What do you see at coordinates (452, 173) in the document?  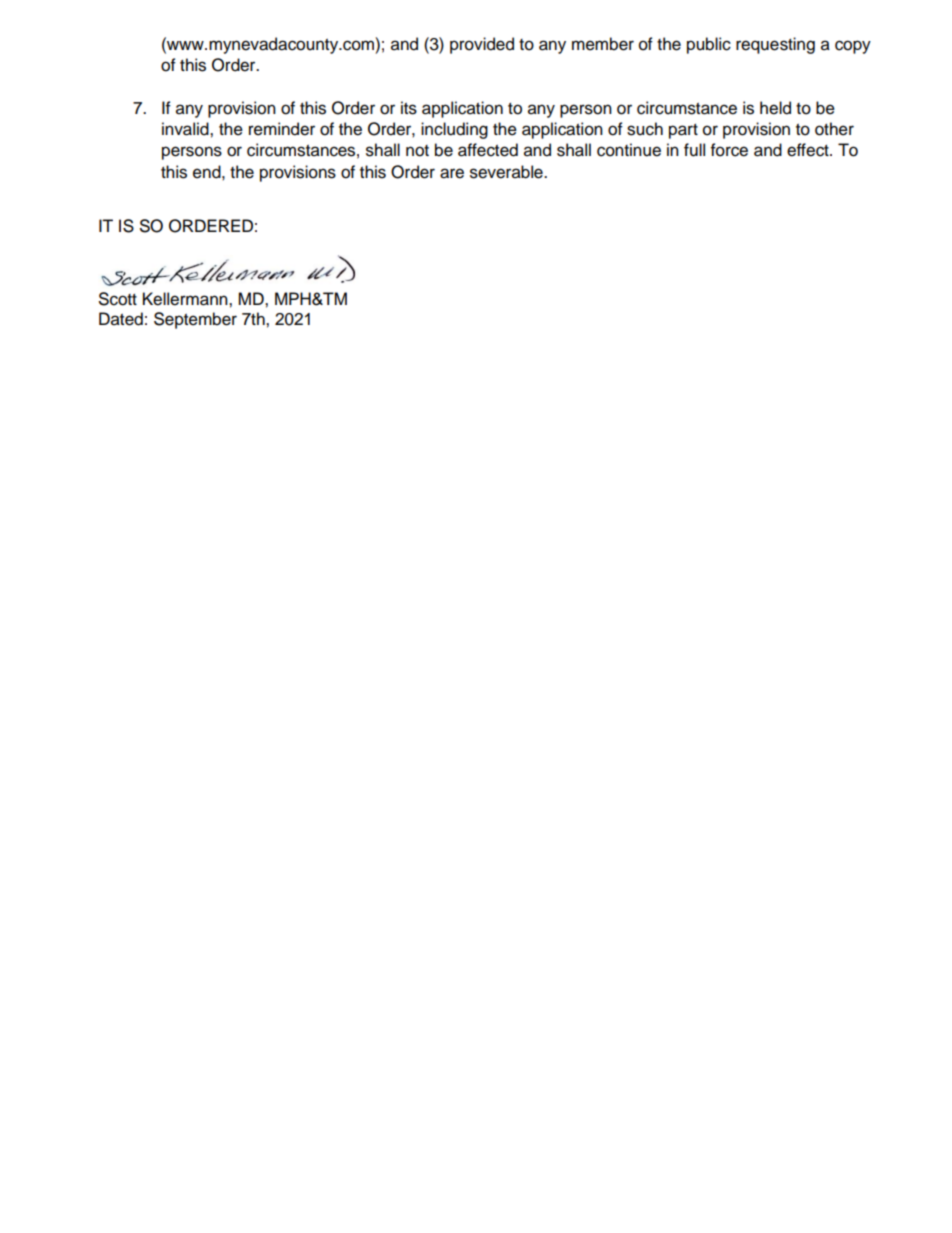 I see `are` at bounding box center [452, 173].
